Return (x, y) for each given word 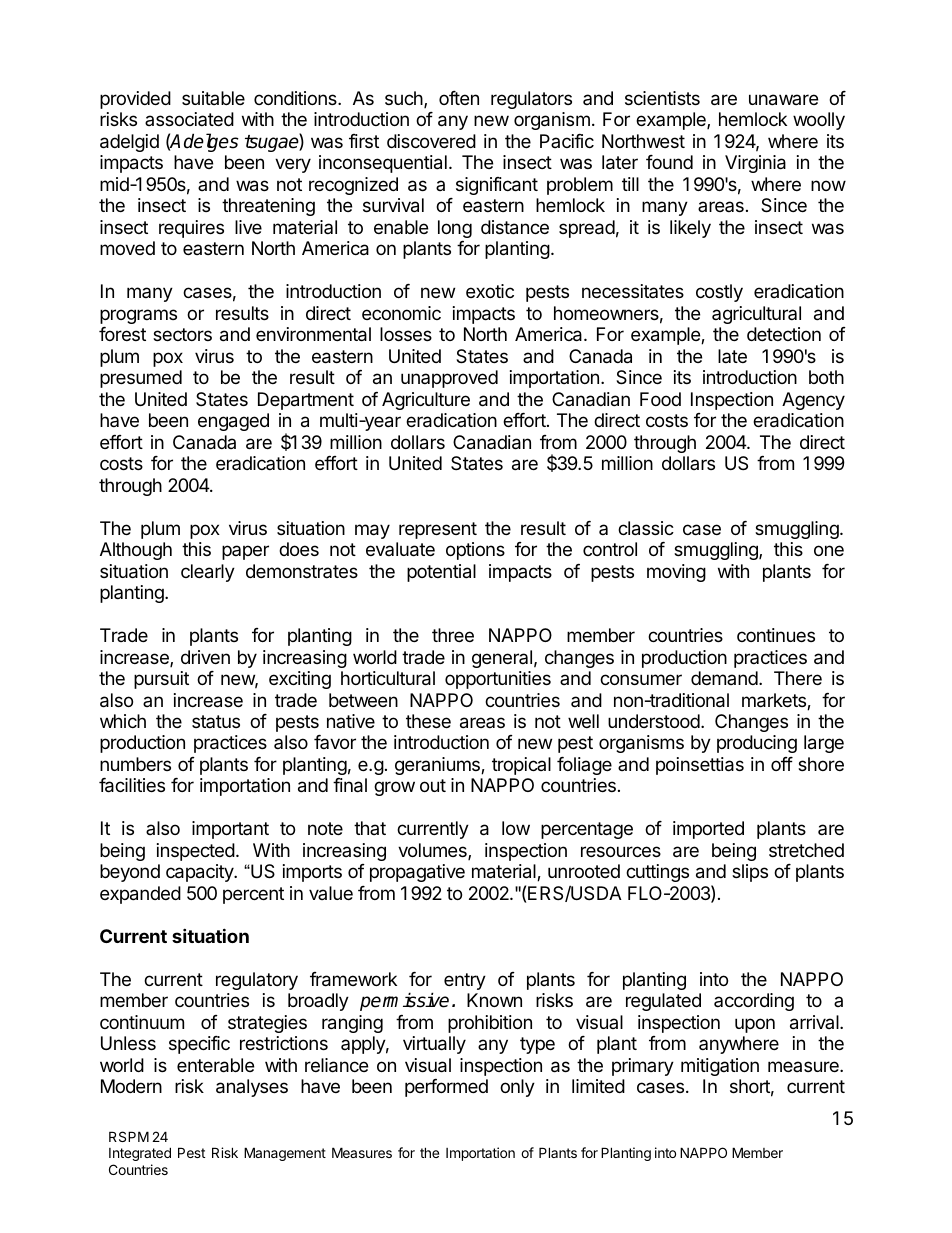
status (216, 721)
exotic (490, 291)
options (475, 551)
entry (465, 981)
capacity (201, 873)
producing (757, 744)
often (459, 98)
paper (245, 552)
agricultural (756, 315)
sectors (182, 334)
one (829, 550)
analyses (252, 1088)
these (428, 721)
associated (189, 119)
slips (750, 873)
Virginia (755, 164)
